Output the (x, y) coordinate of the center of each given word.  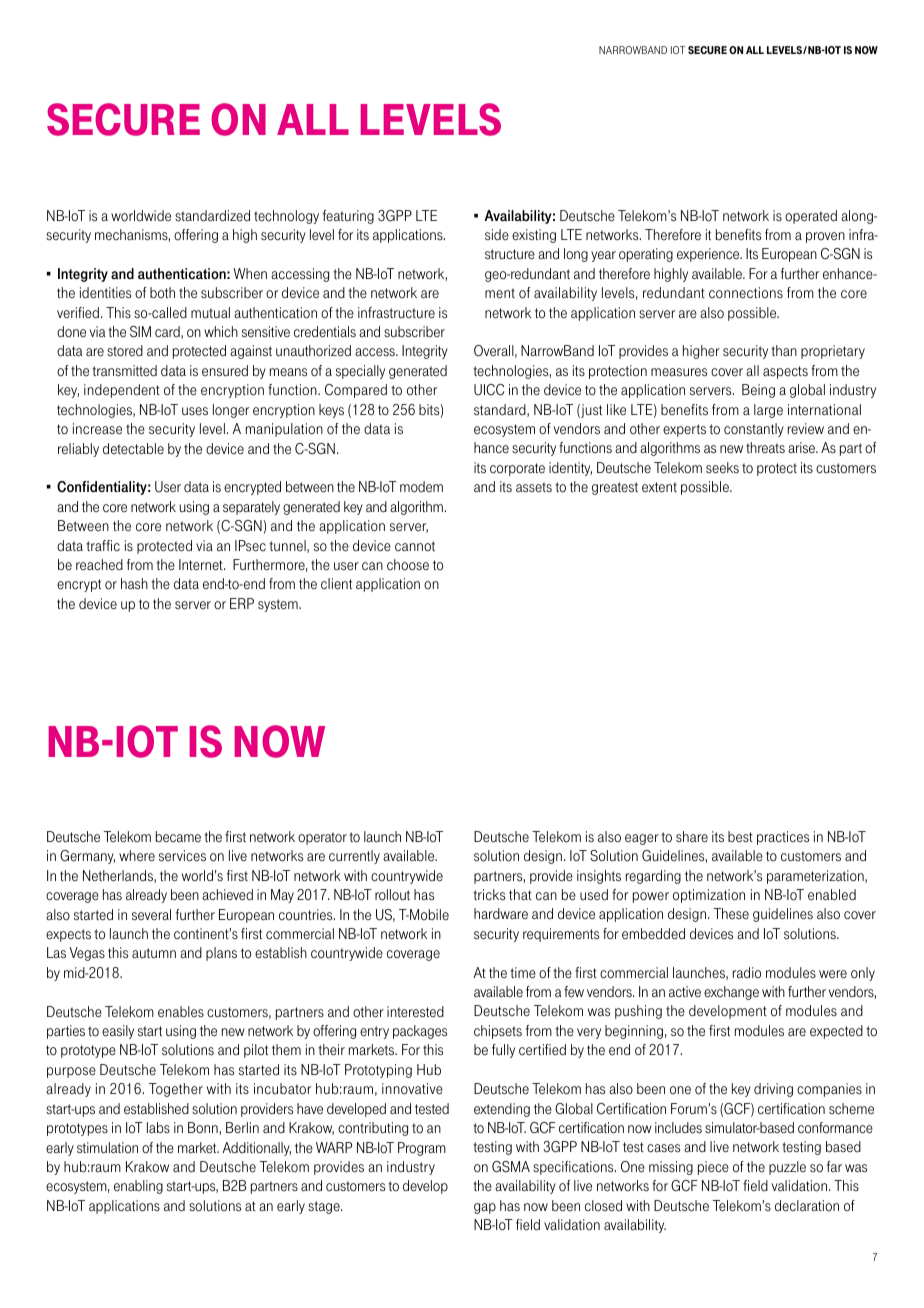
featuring (348, 217)
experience (709, 255)
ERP (242, 603)
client (336, 584)
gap (485, 1208)
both (162, 292)
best (740, 837)
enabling (138, 1187)
